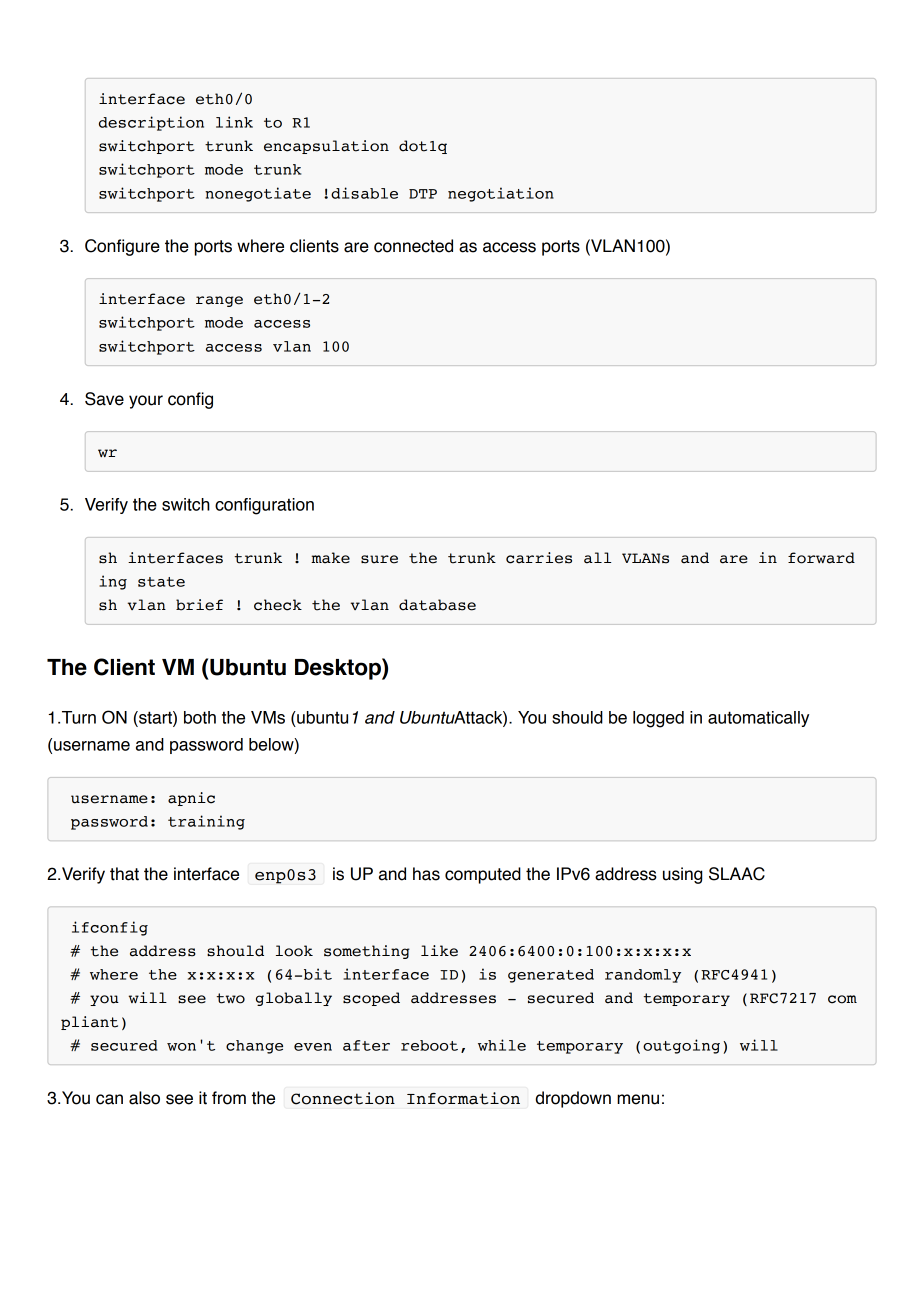 The width and height of the page is (924, 1308). I want to click on negotiation, so click(501, 194).
